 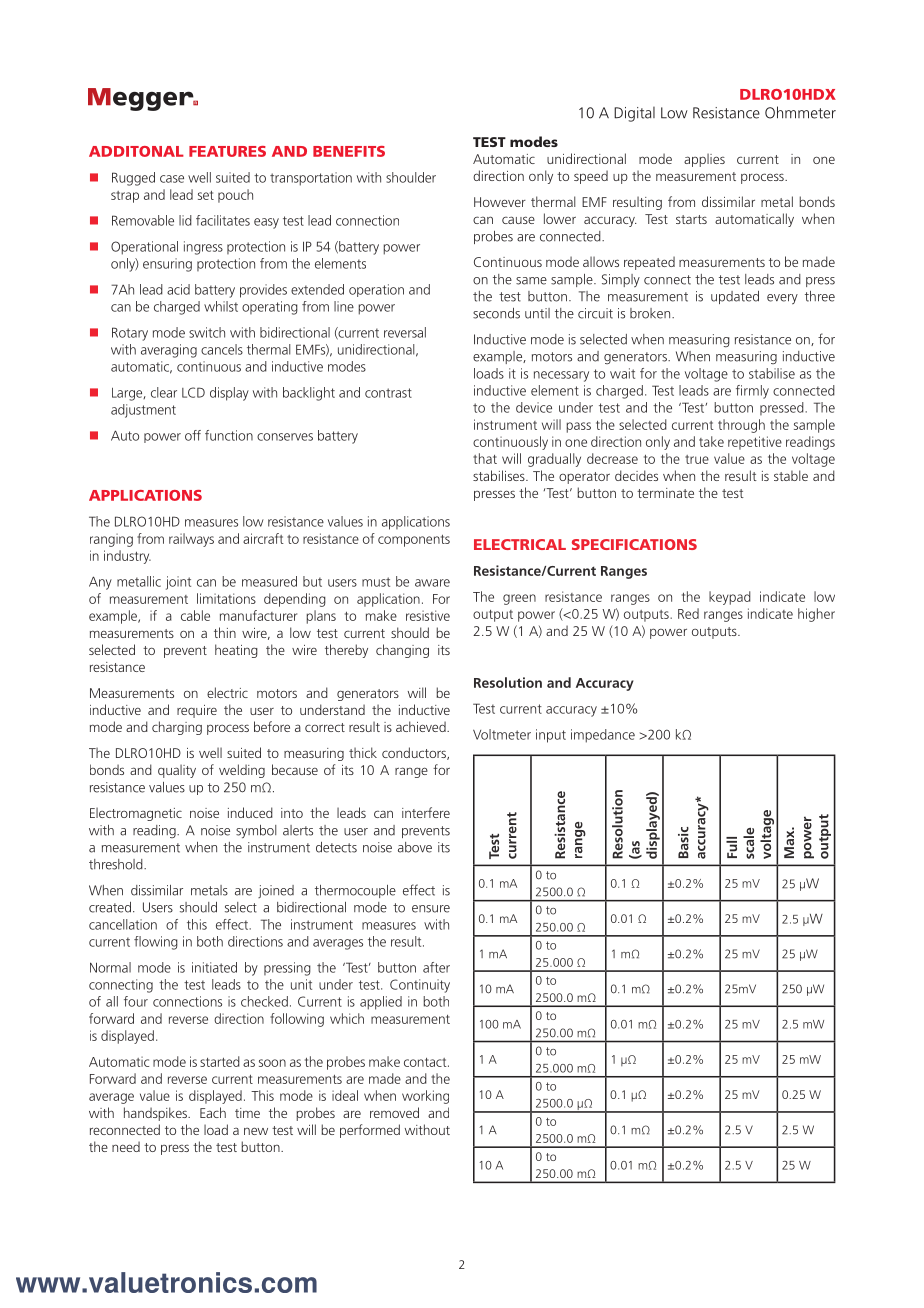 I want to click on cancellation, so click(x=123, y=924).
